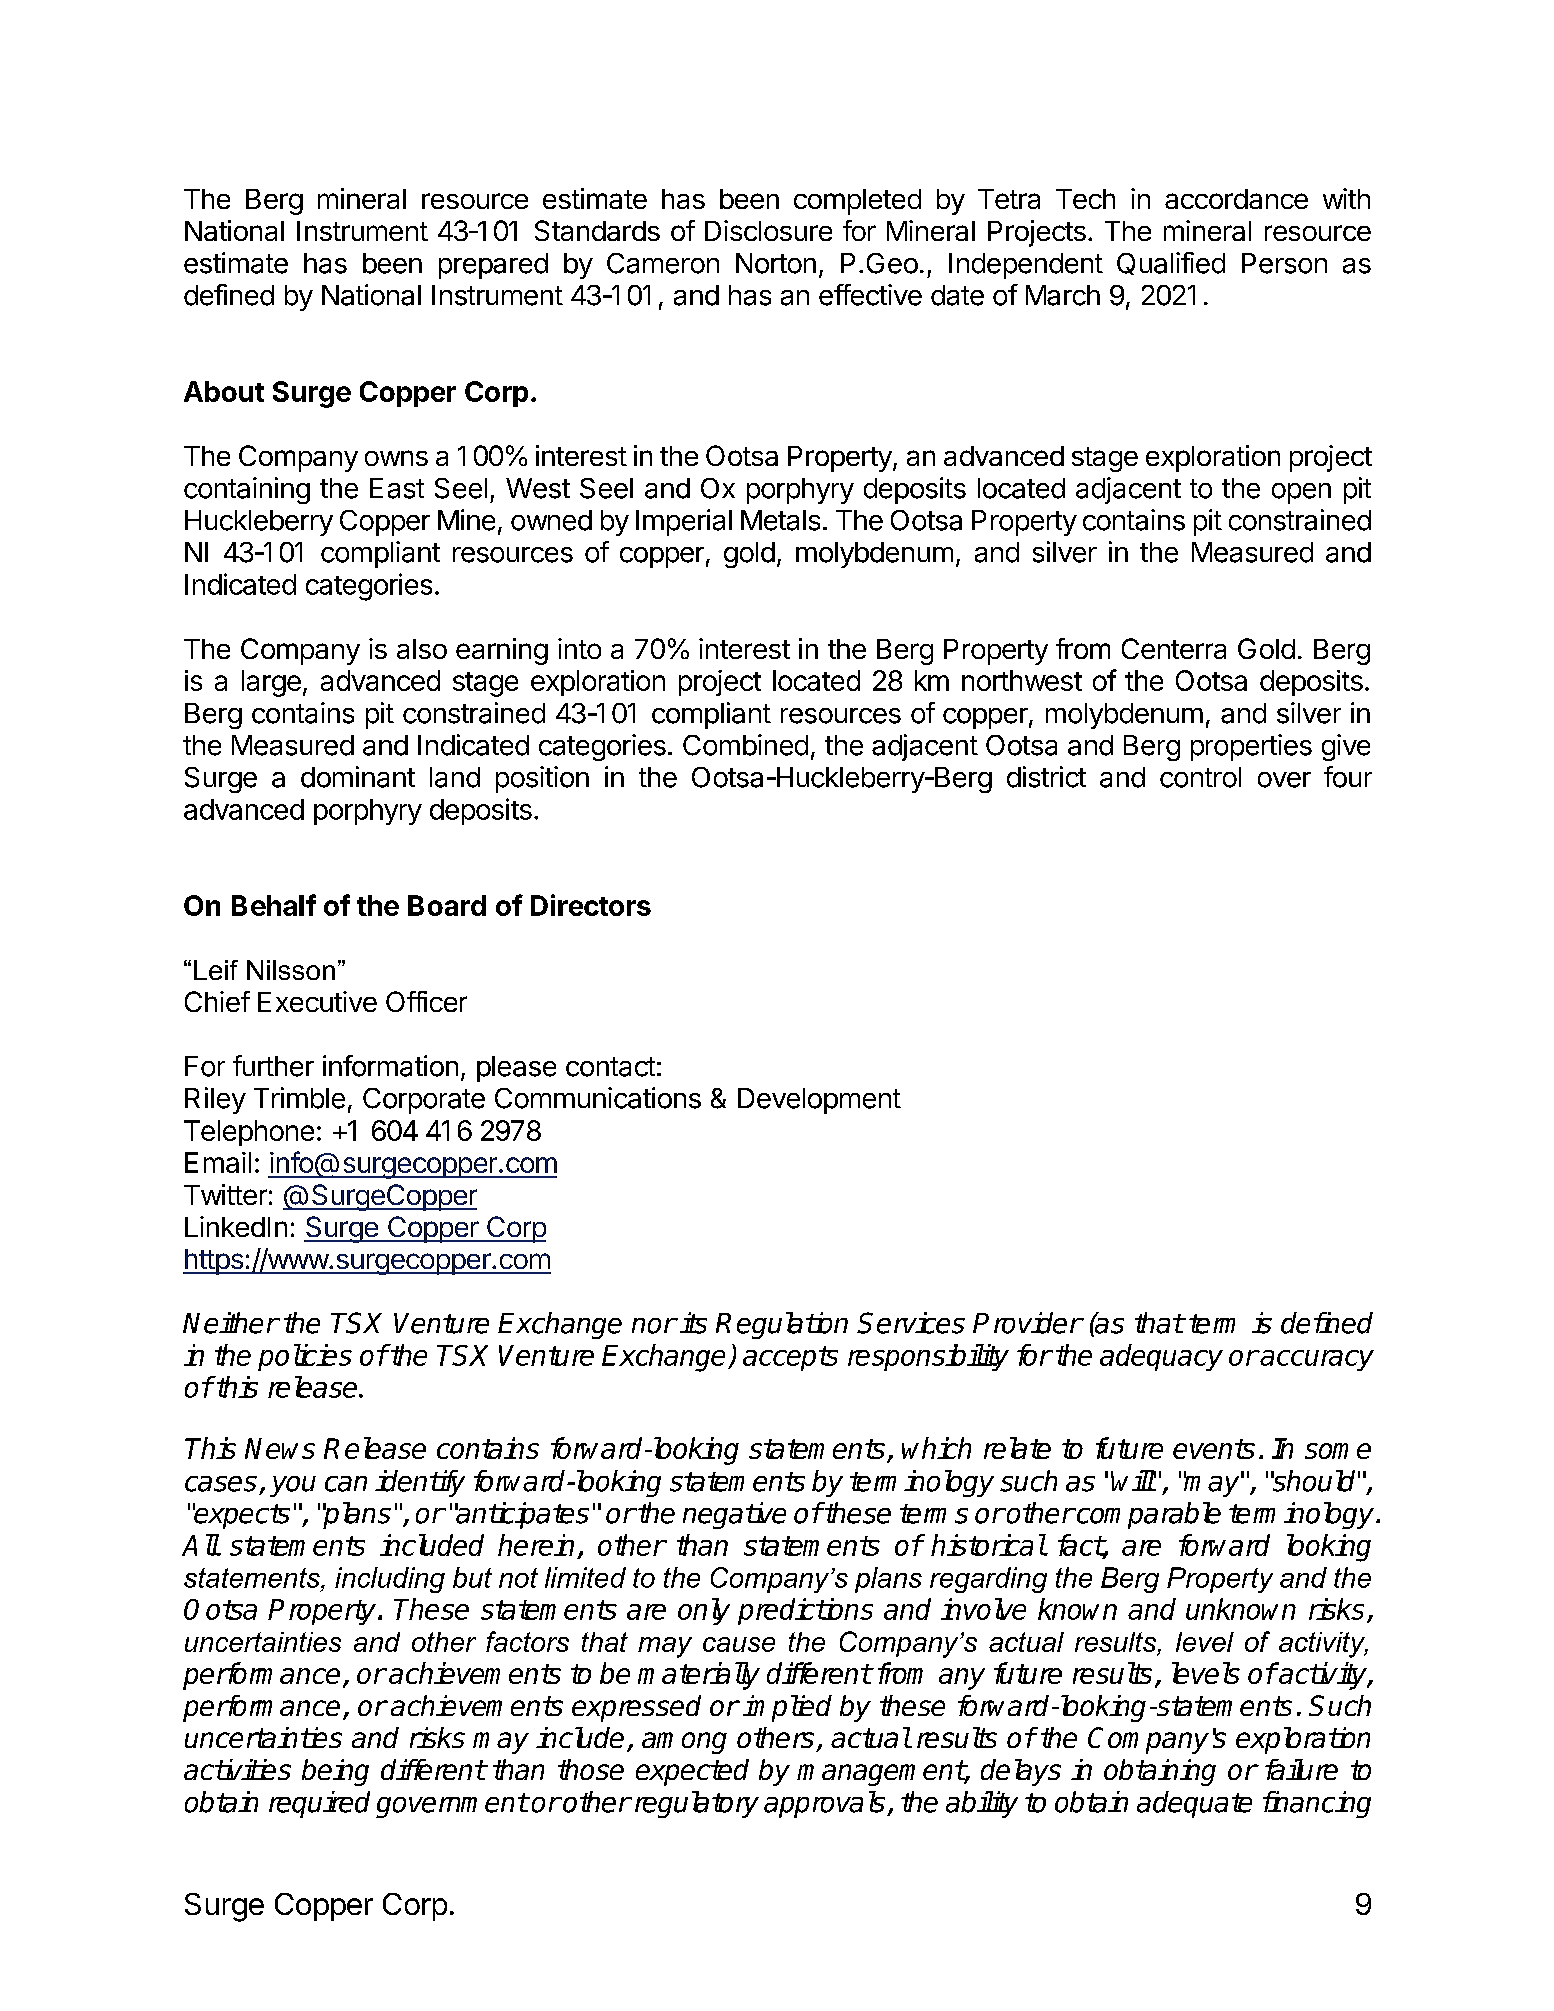  Describe the element at coordinates (493, 266) in the document. I see `prepared` at that location.
